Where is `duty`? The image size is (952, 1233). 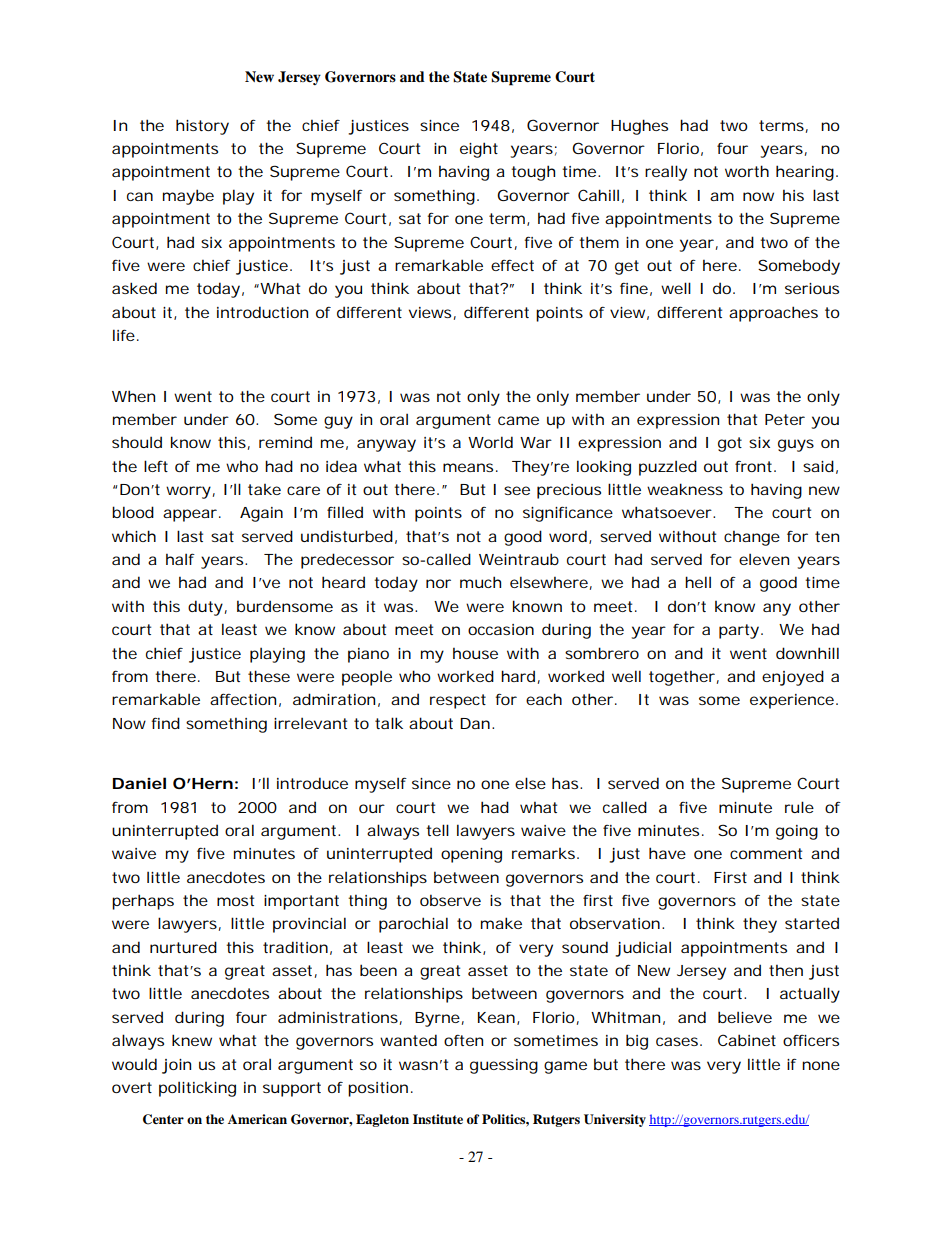
duty is located at coordinates (205, 608).
